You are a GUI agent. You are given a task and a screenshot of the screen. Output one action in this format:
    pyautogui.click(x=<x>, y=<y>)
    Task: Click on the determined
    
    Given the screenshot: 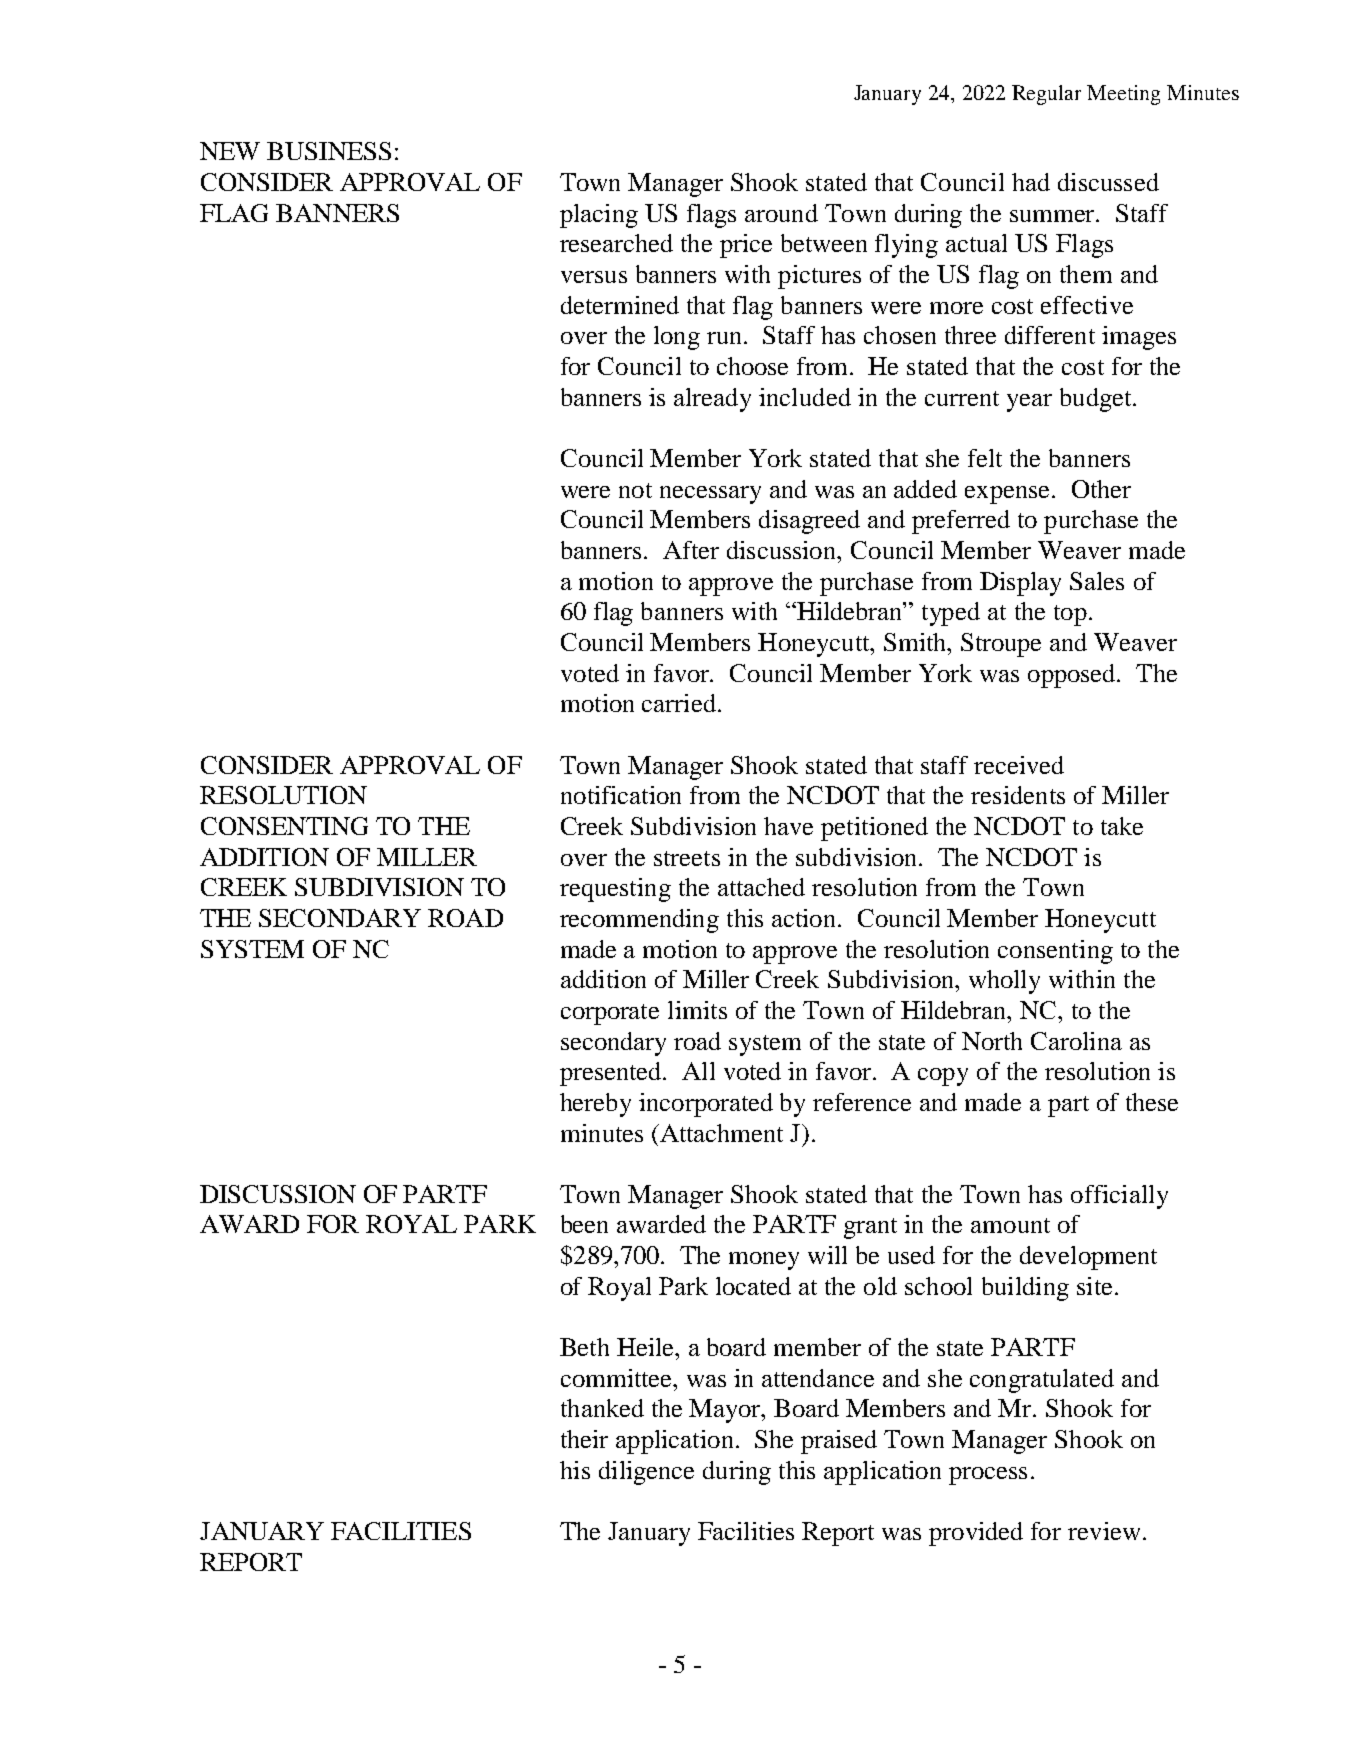 What is the action you would take?
    pyautogui.click(x=620, y=305)
